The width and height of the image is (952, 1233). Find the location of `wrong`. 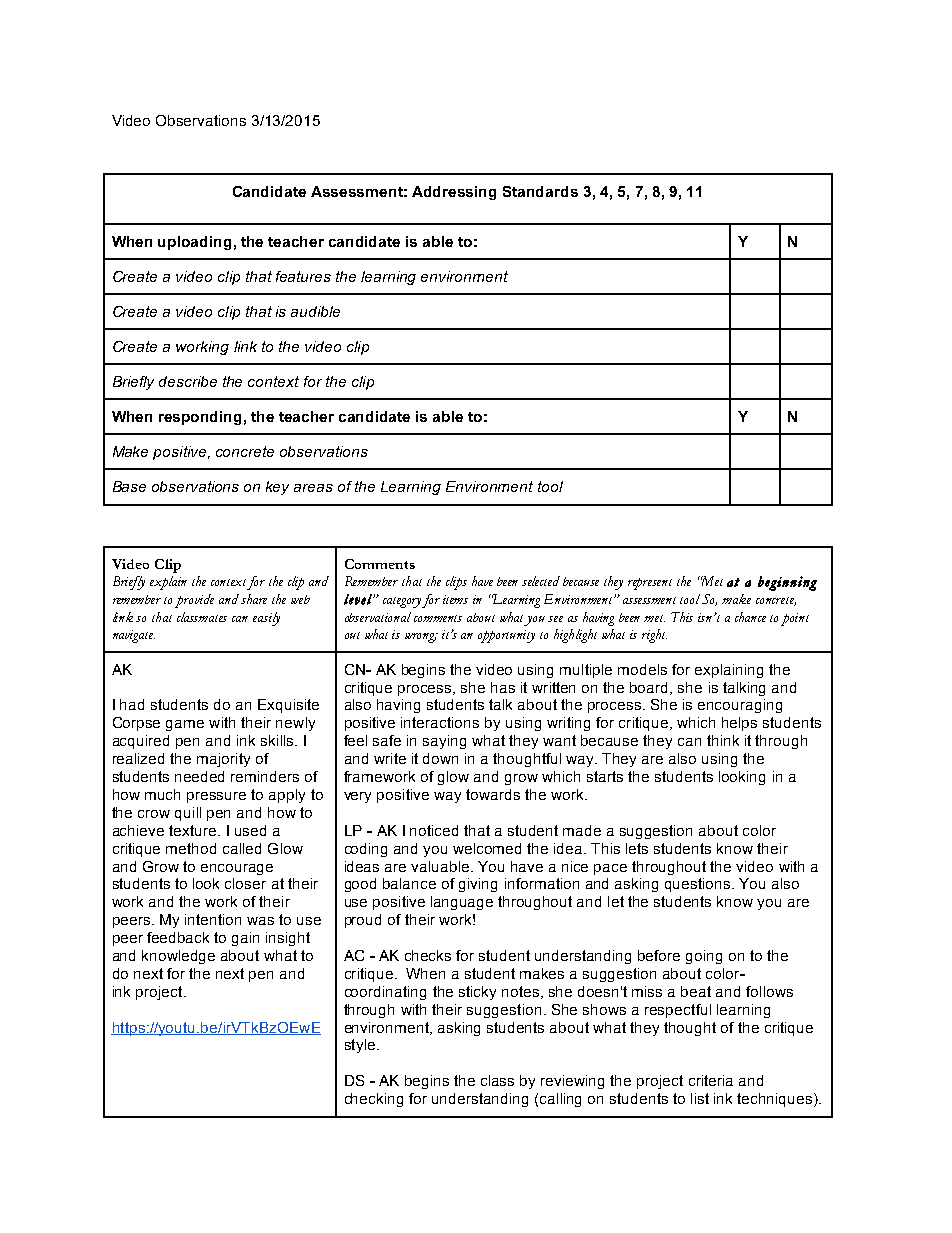

wrong is located at coordinates (421, 638).
